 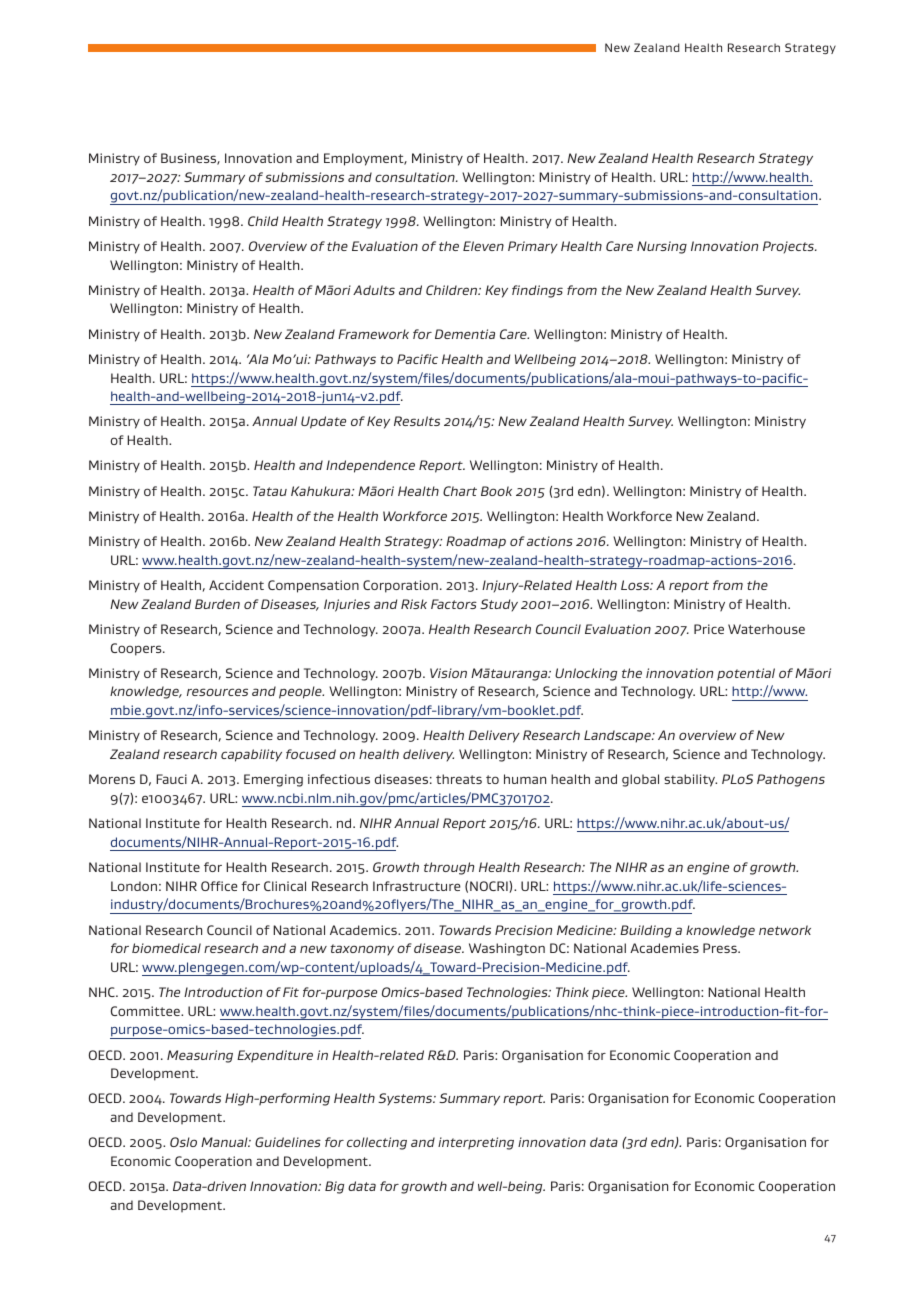 What do you see at coordinates (374, 290) in the screenshot?
I see `Adults` at bounding box center [374, 290].
